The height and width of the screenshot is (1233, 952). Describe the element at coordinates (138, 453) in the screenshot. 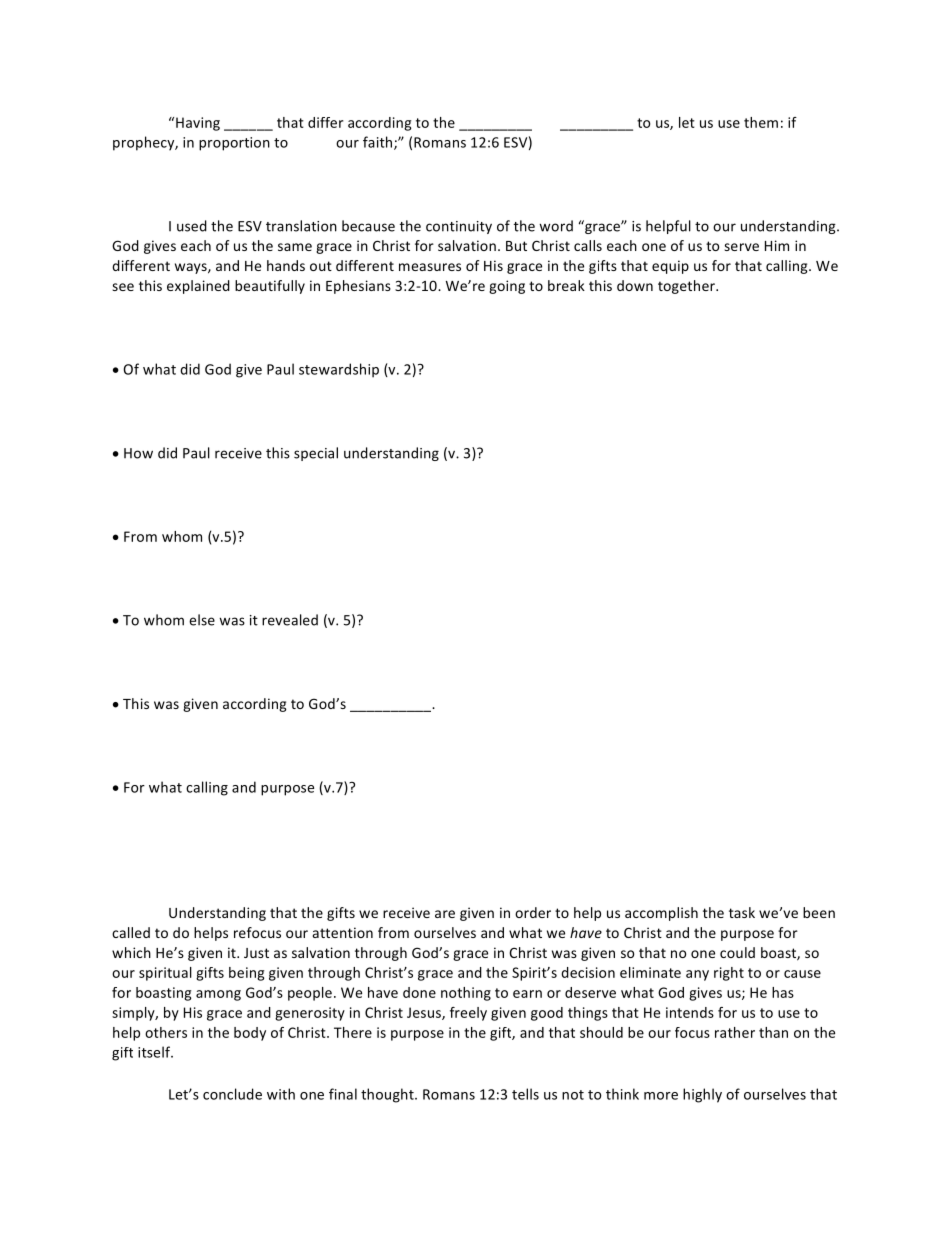

I see `How` at that location.
